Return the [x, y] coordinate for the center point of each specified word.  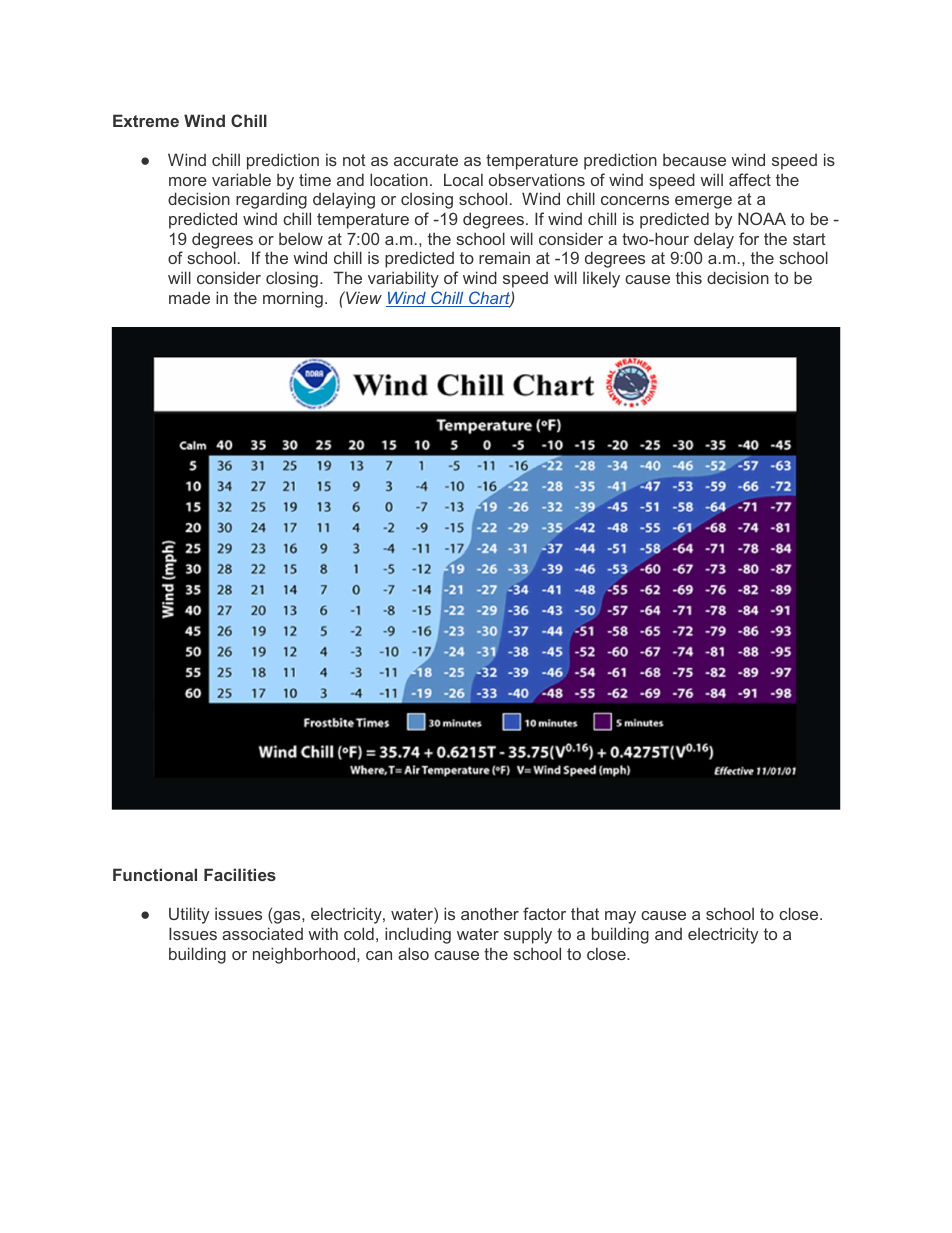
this [689, 277]
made [189, 297]
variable [241, 179]
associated [262, 933]
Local [463, 179]
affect [750, 179]
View [363, 297]
